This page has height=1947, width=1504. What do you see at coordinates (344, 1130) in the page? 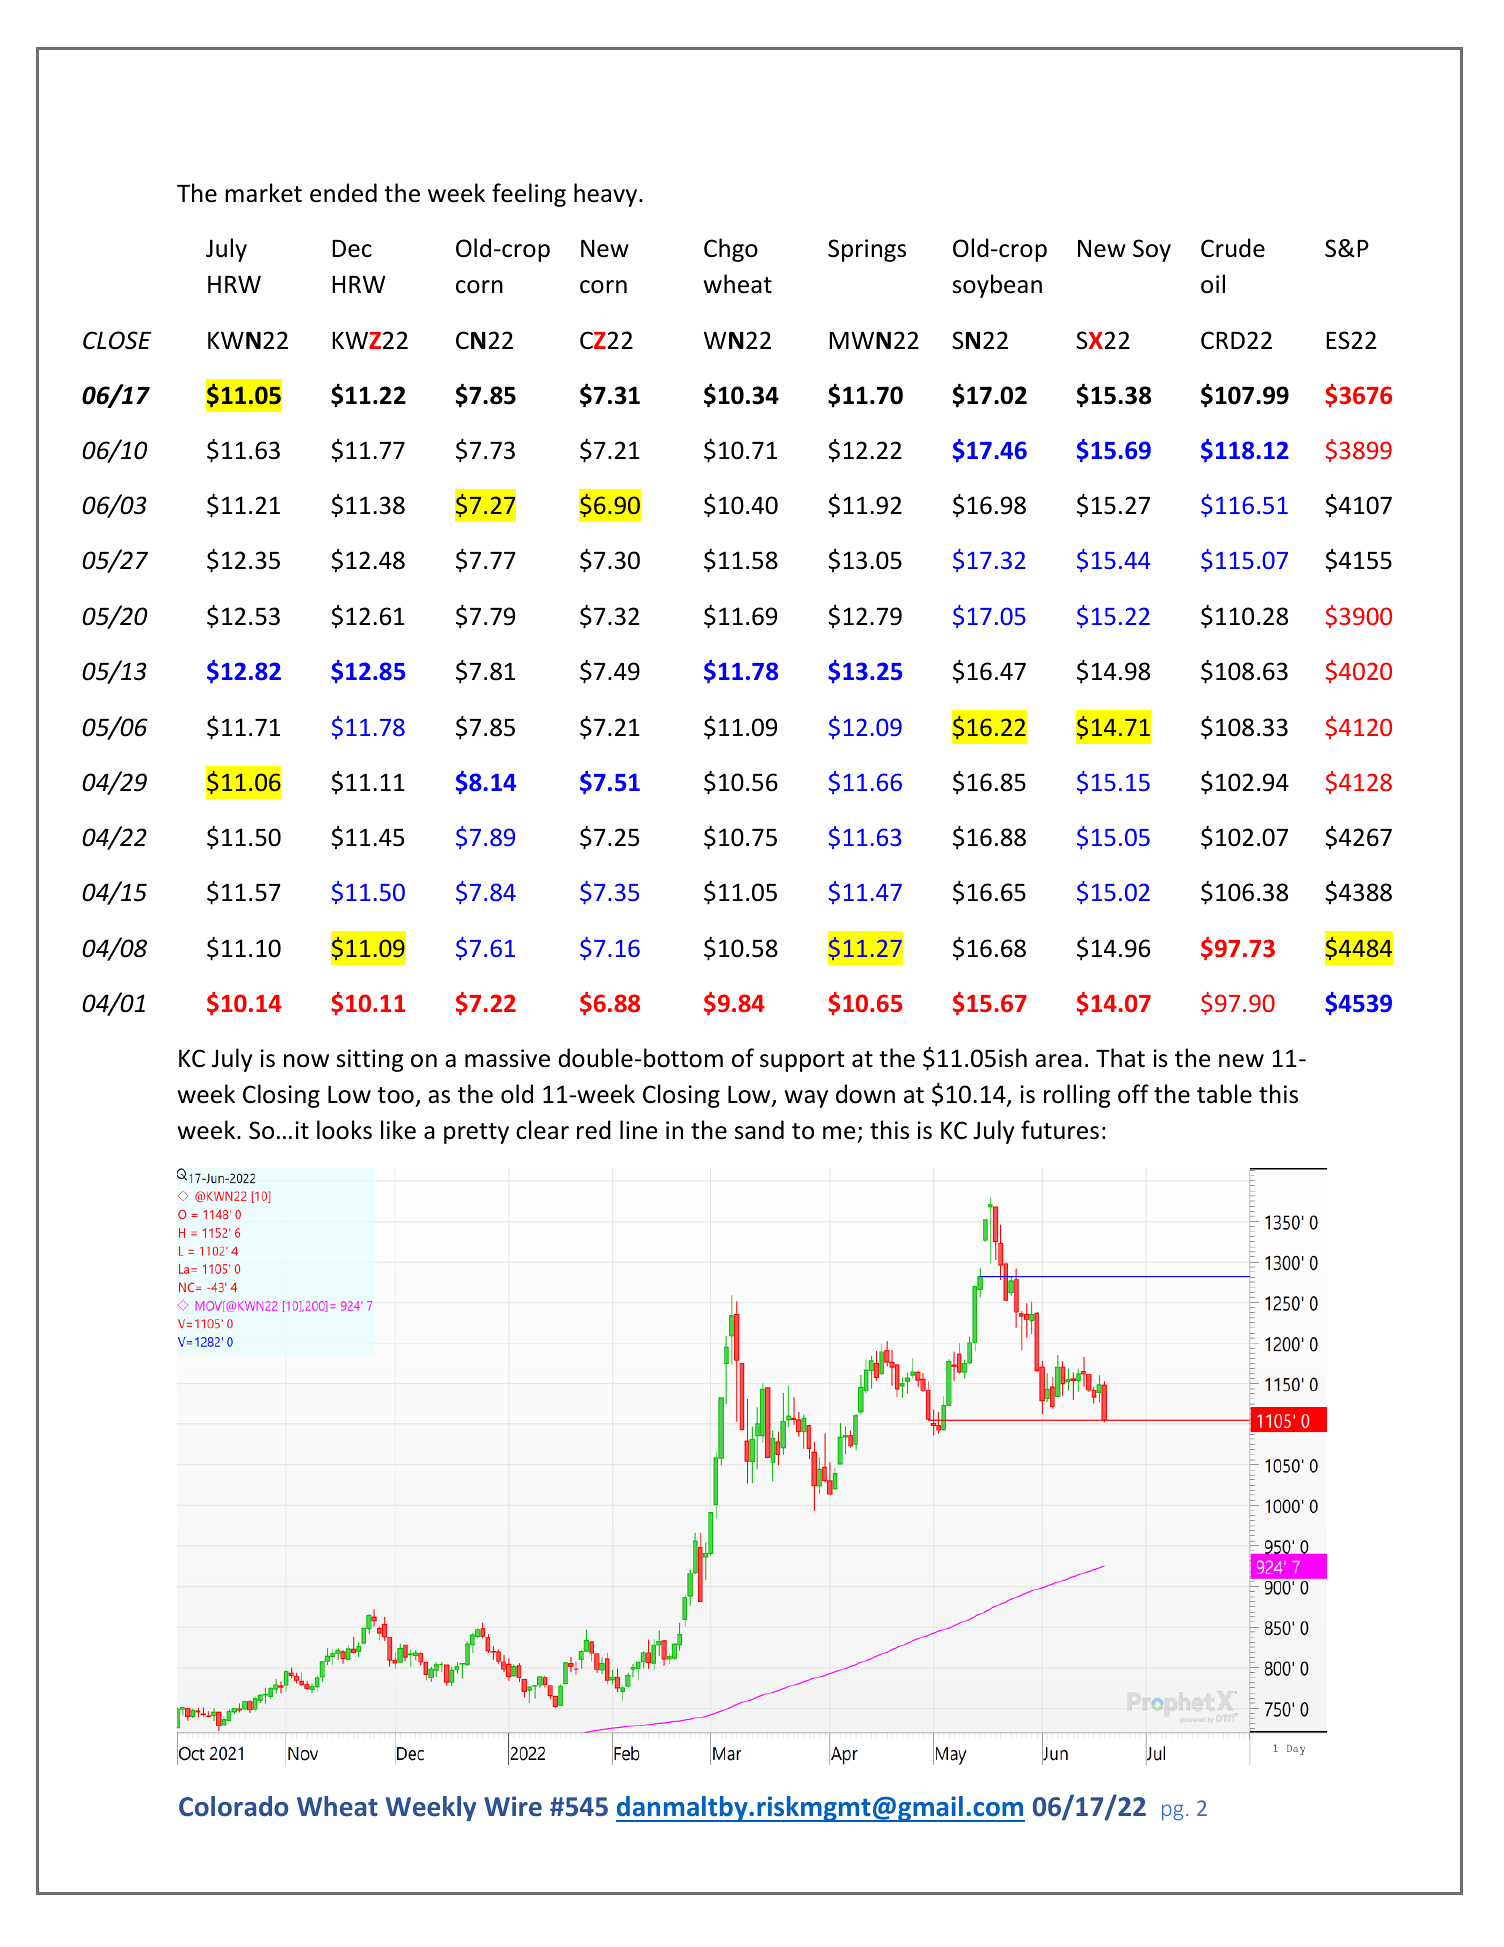
I see `looks` at bounding box center [344, 1130].
